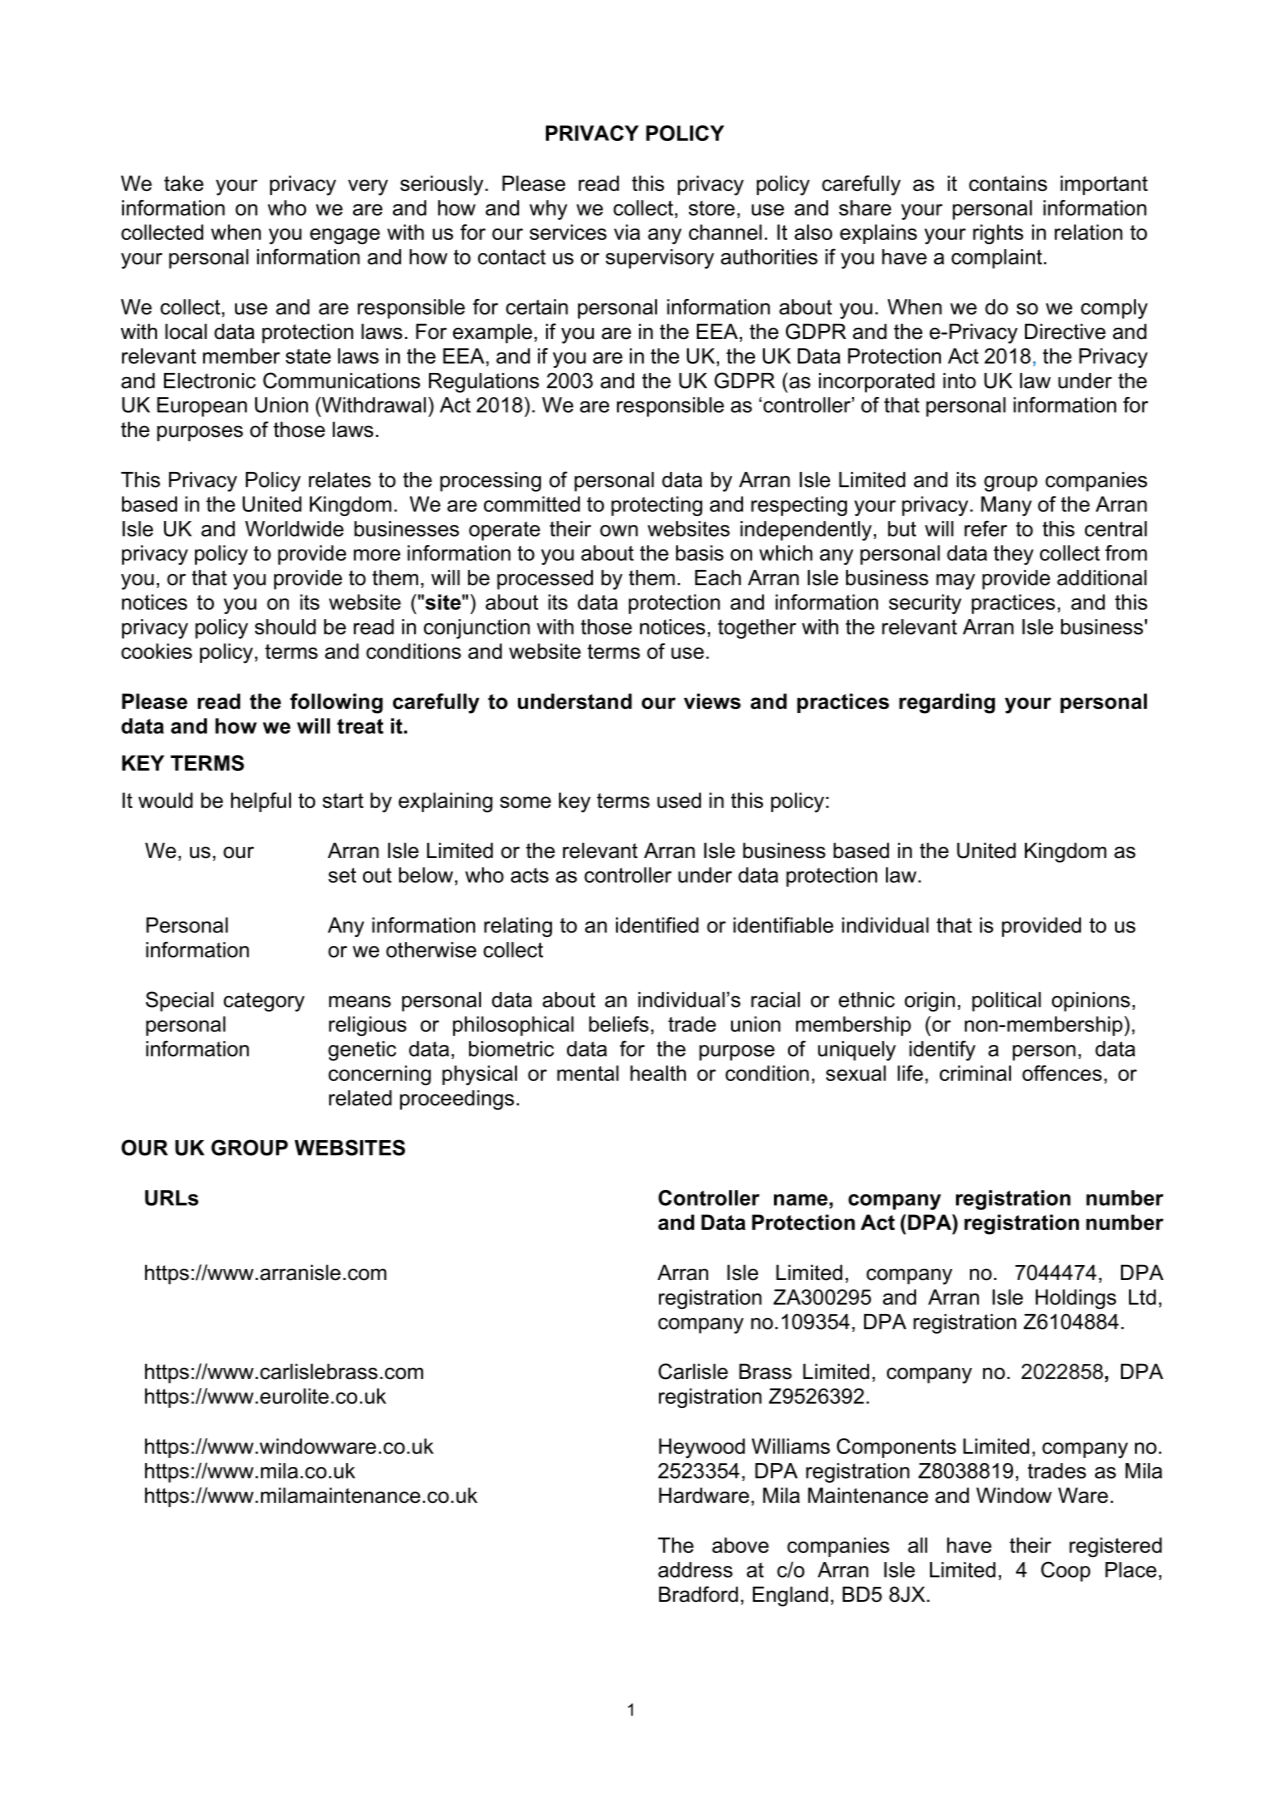 The width and height of the screenshot is (1269, 1795). I want to click on political, so click(1006, 1002).
